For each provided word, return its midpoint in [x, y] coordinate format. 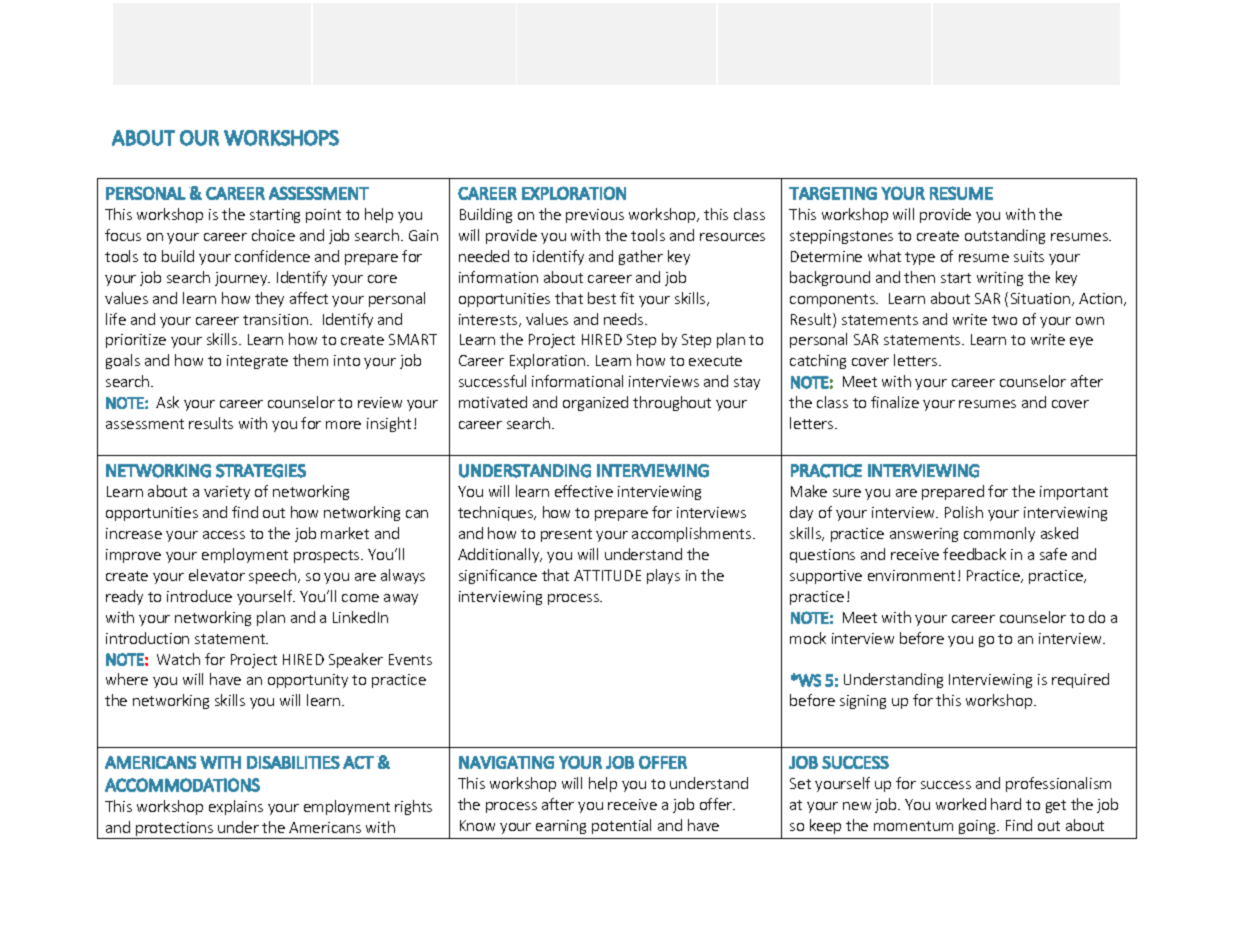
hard [1006, 804]
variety [227, 493]
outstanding [1005, 236]
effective [584, 491]
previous [595, 216]
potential [621, 826]
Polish [964, 512]
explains [236, 807]
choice [273, 235]
